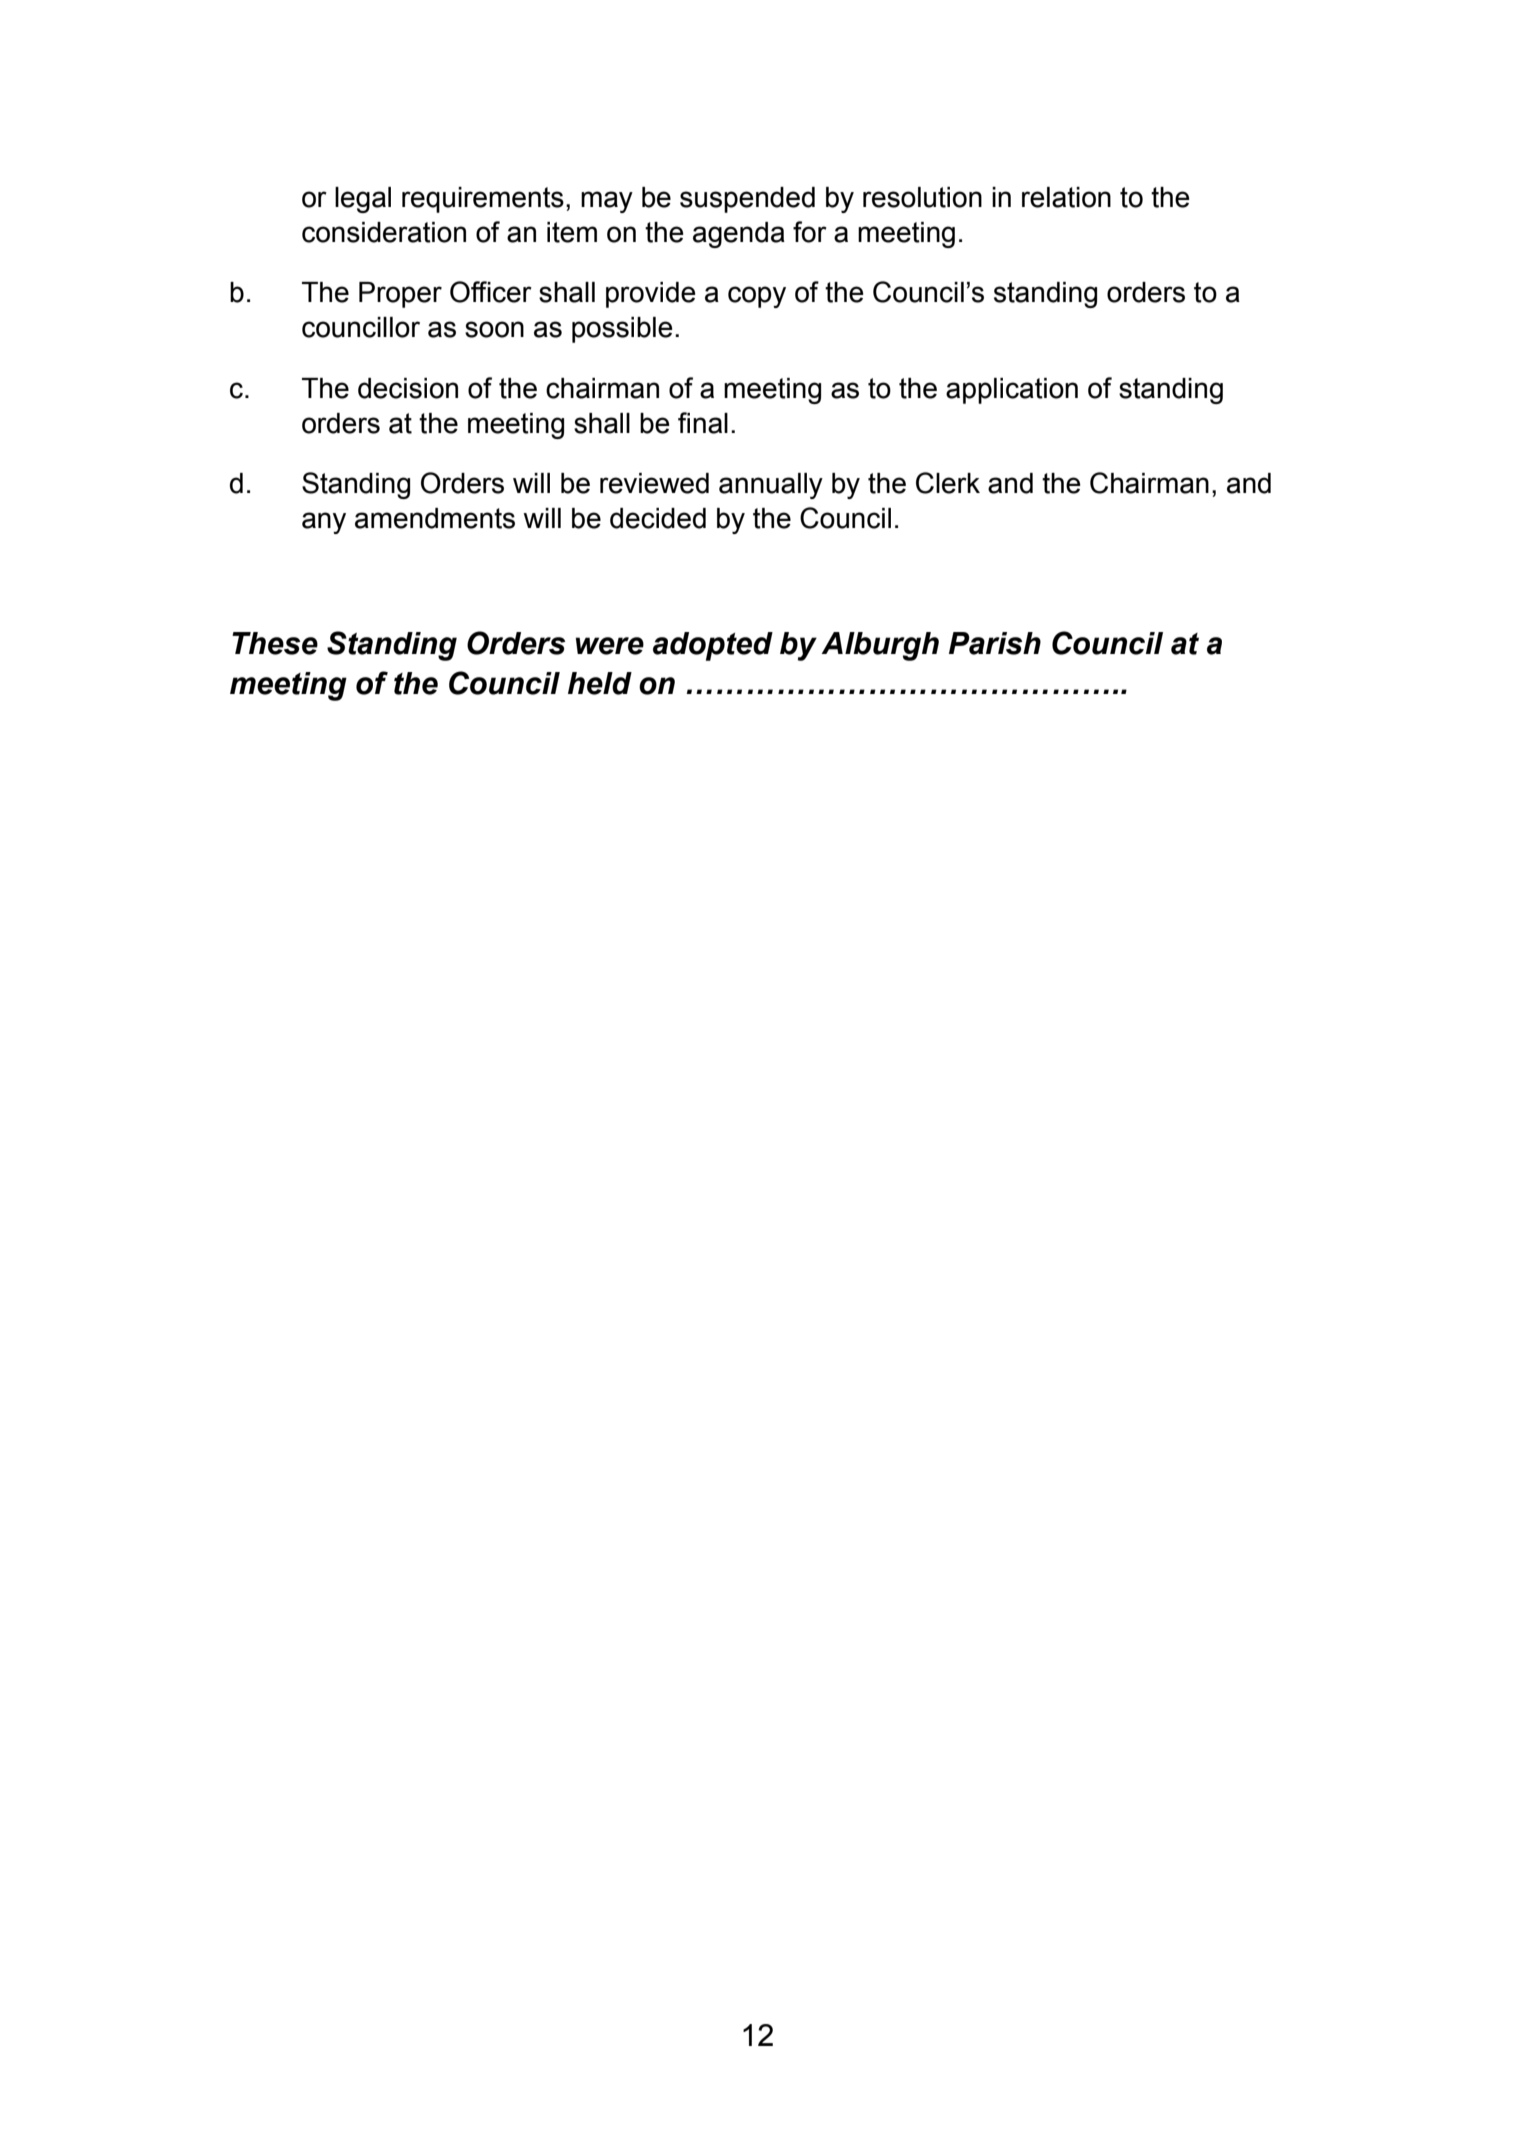 The image size is (1515, 2143). What do you see at coordinates (363, 200) in the screenshot?
I see `legal` at bounding box center [363, 200].
